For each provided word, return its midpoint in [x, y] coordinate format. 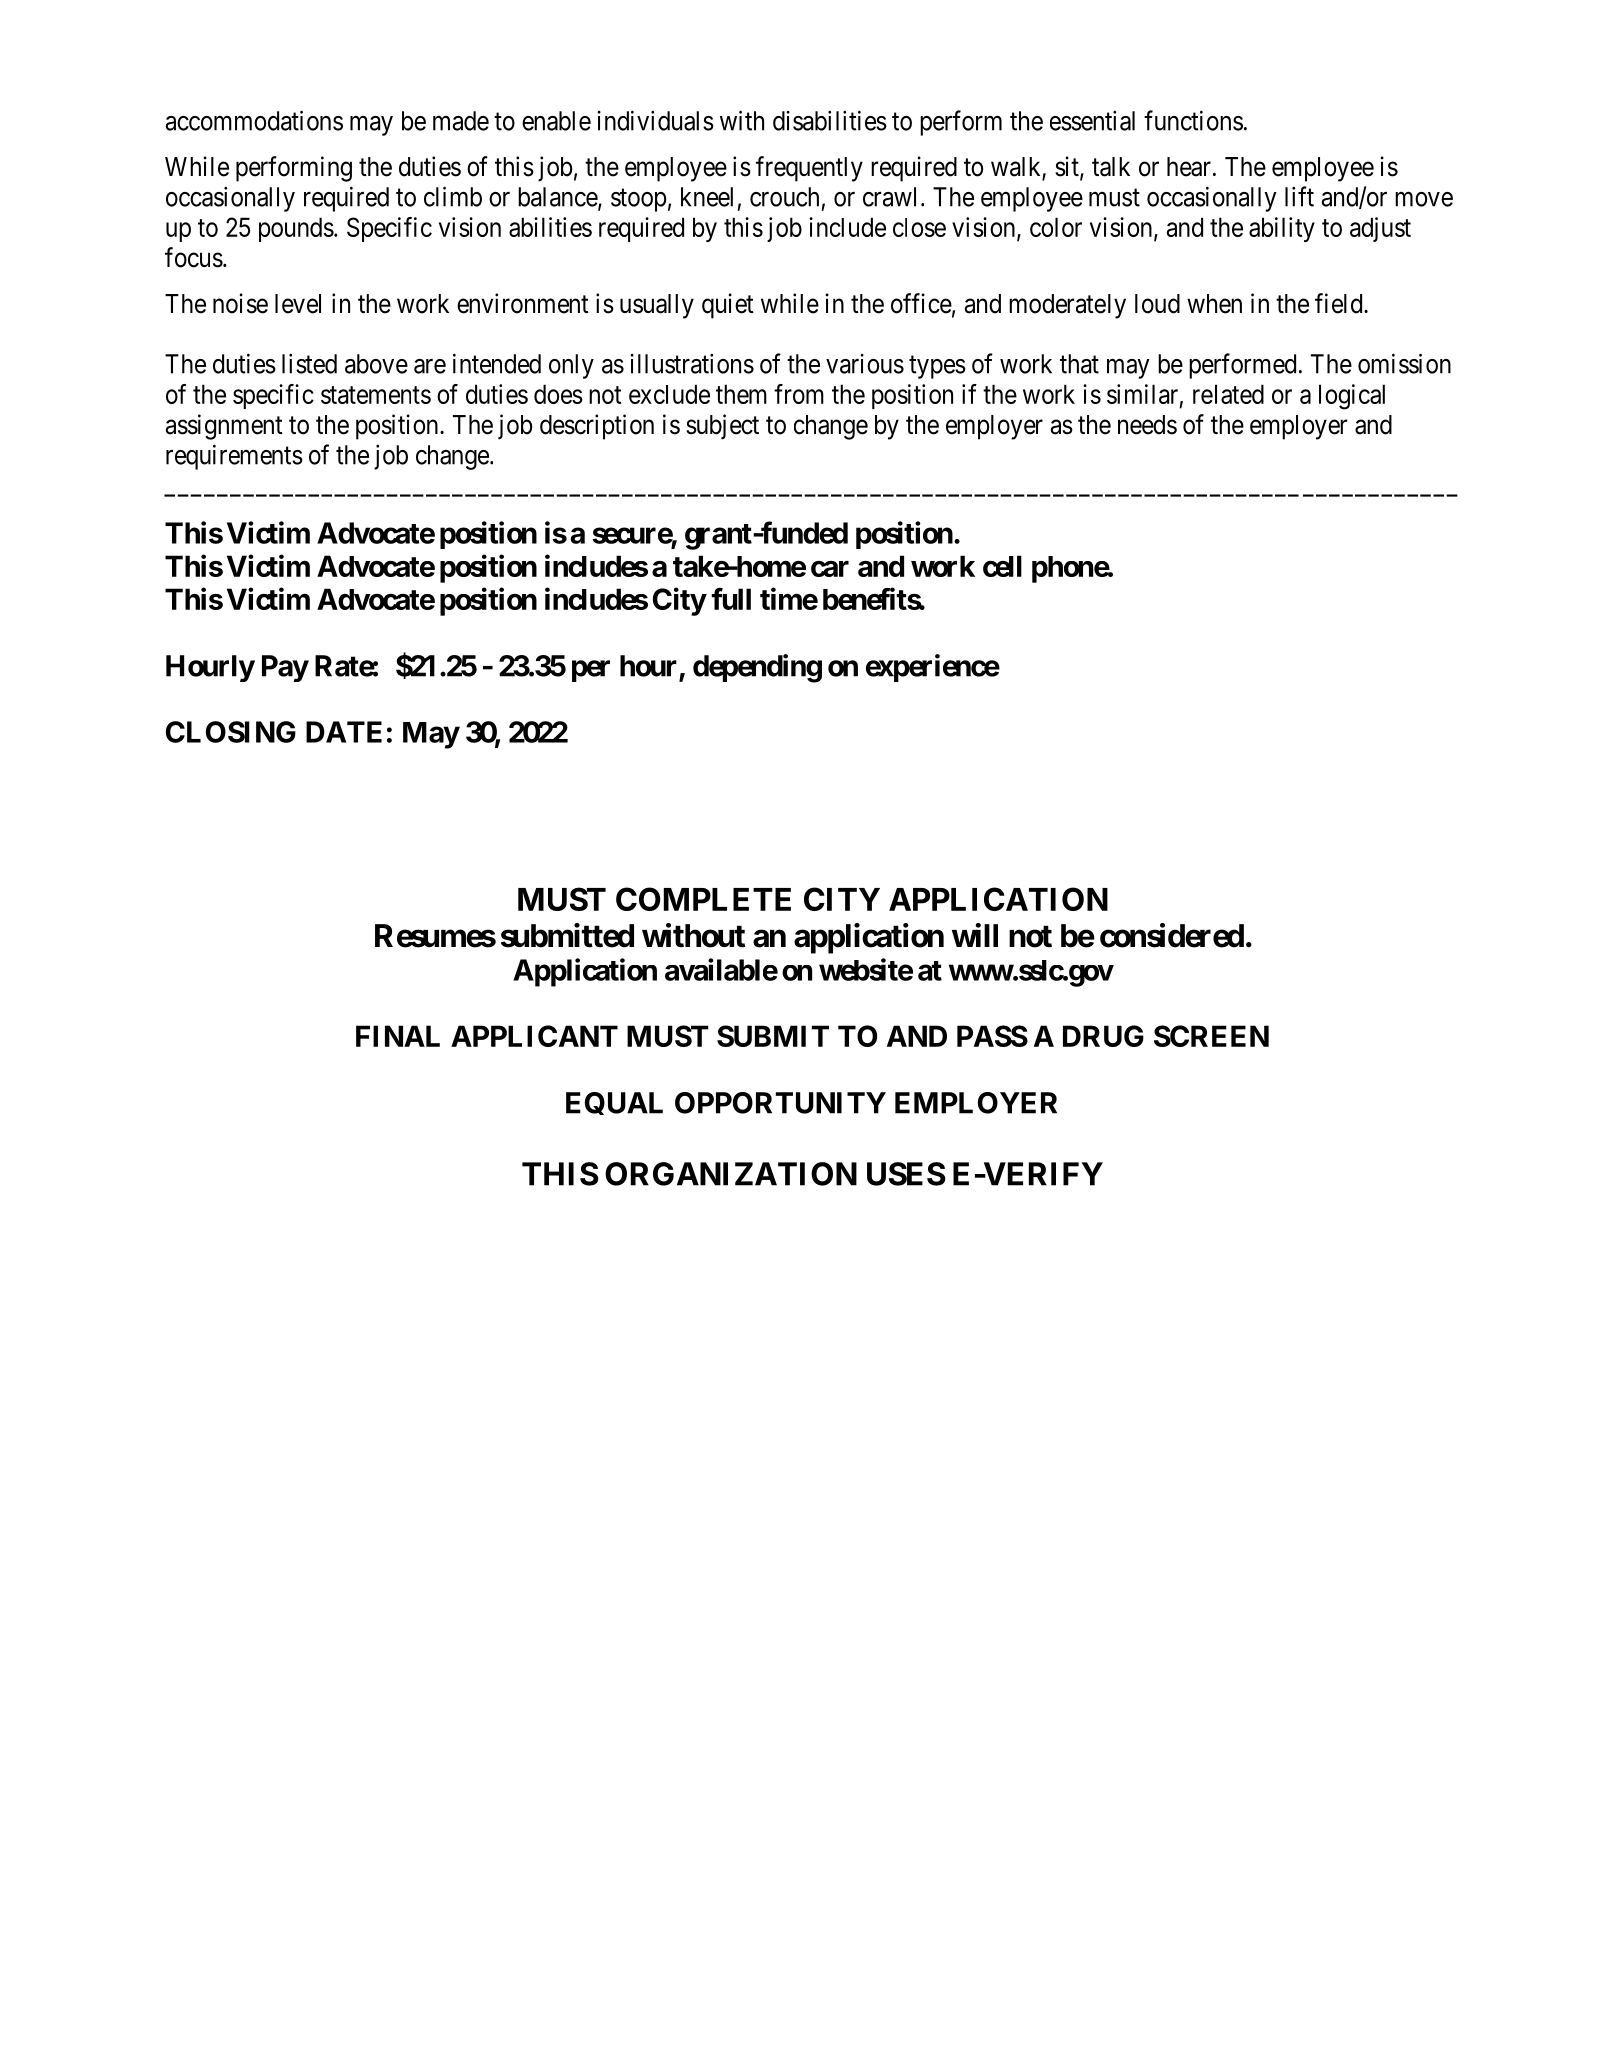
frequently [809, 169]
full [731, 598]
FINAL [398, 1036]
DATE [344, 732]
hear [1189, 167]
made [461, 121]
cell [1002, 566]
